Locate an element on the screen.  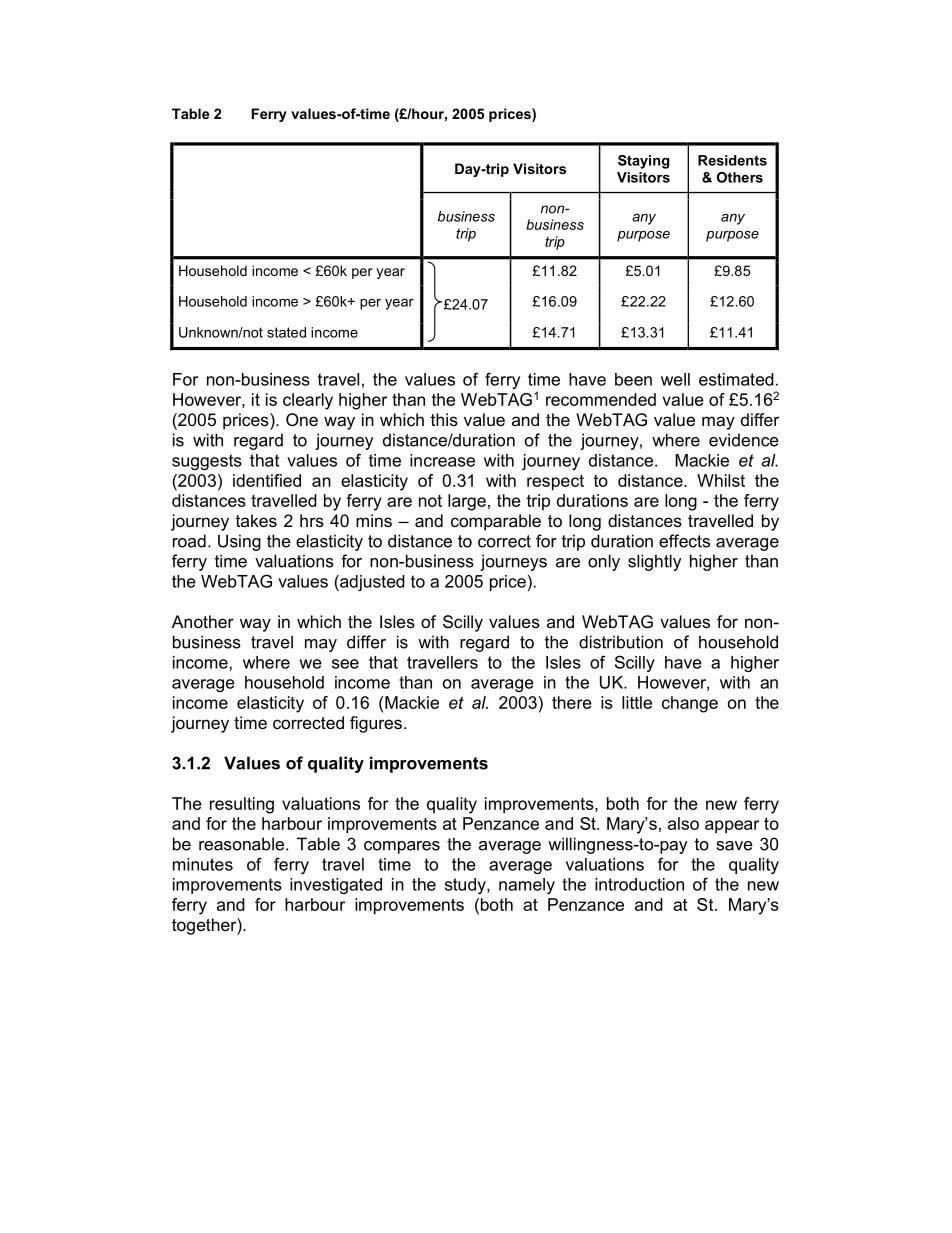
stated is located at coordinates (286, 332).
